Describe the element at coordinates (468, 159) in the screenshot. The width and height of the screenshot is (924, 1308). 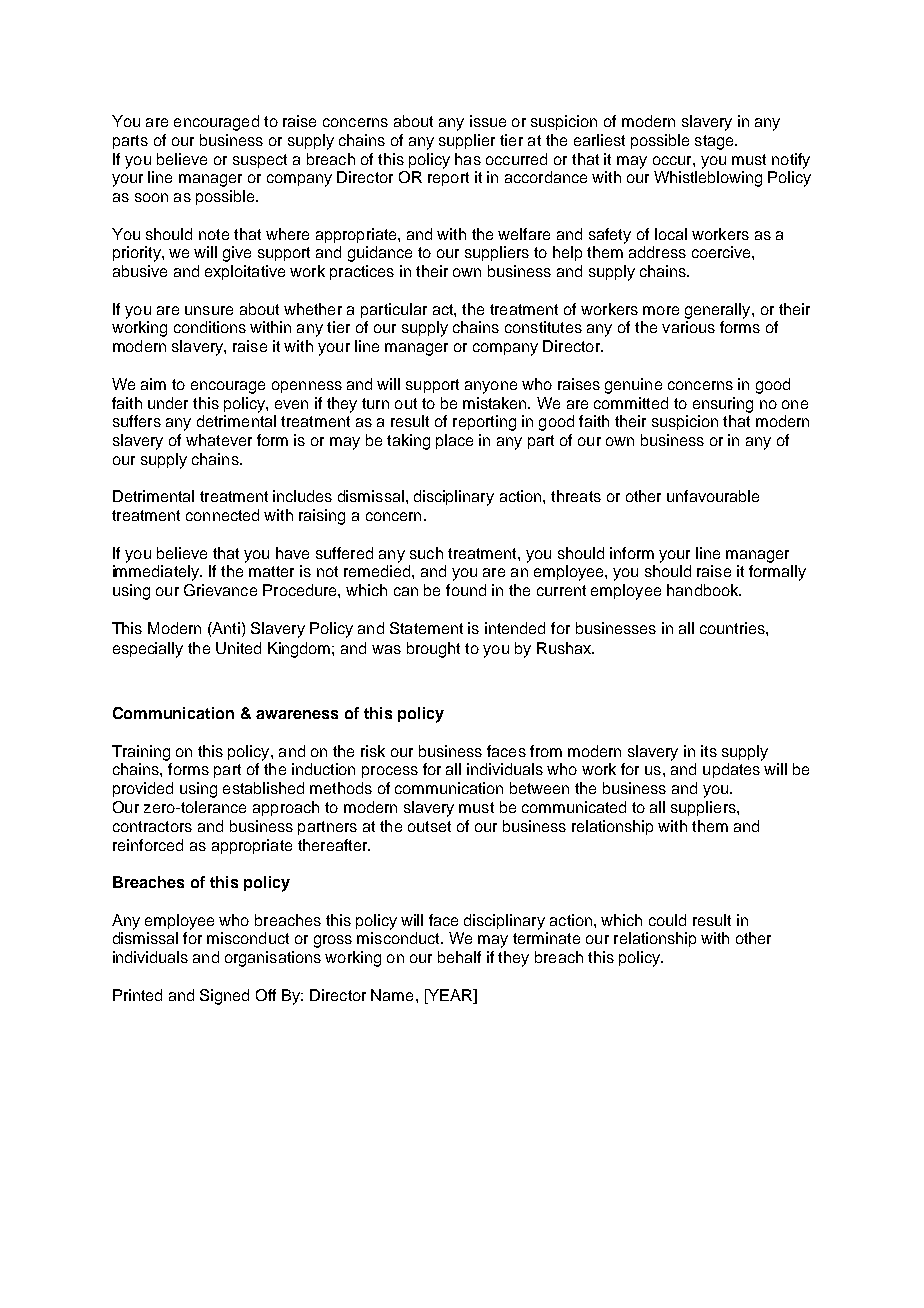
I see `has` at that location.
